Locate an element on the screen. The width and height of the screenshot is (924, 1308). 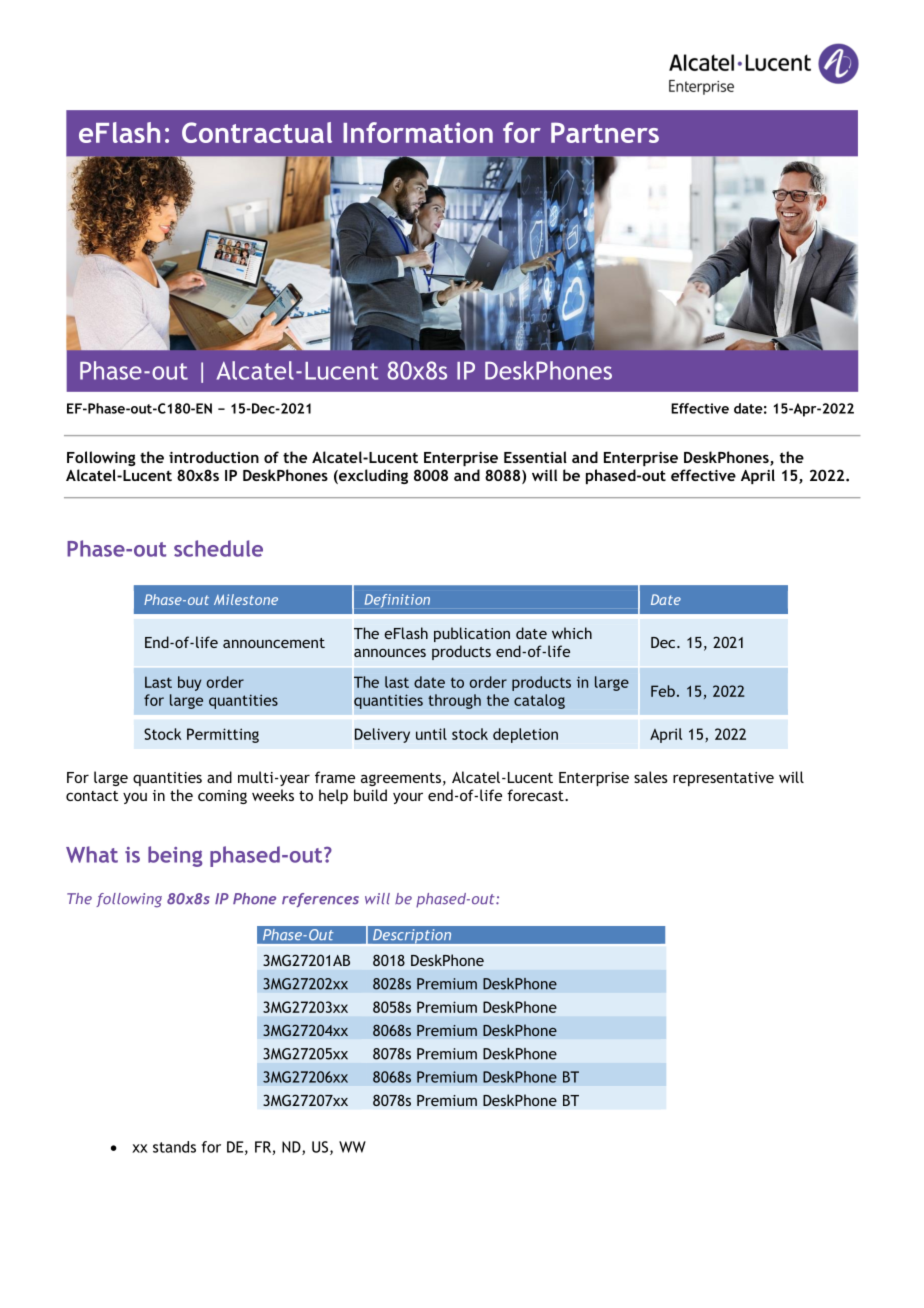
your is located at coordinates (408, 798).
